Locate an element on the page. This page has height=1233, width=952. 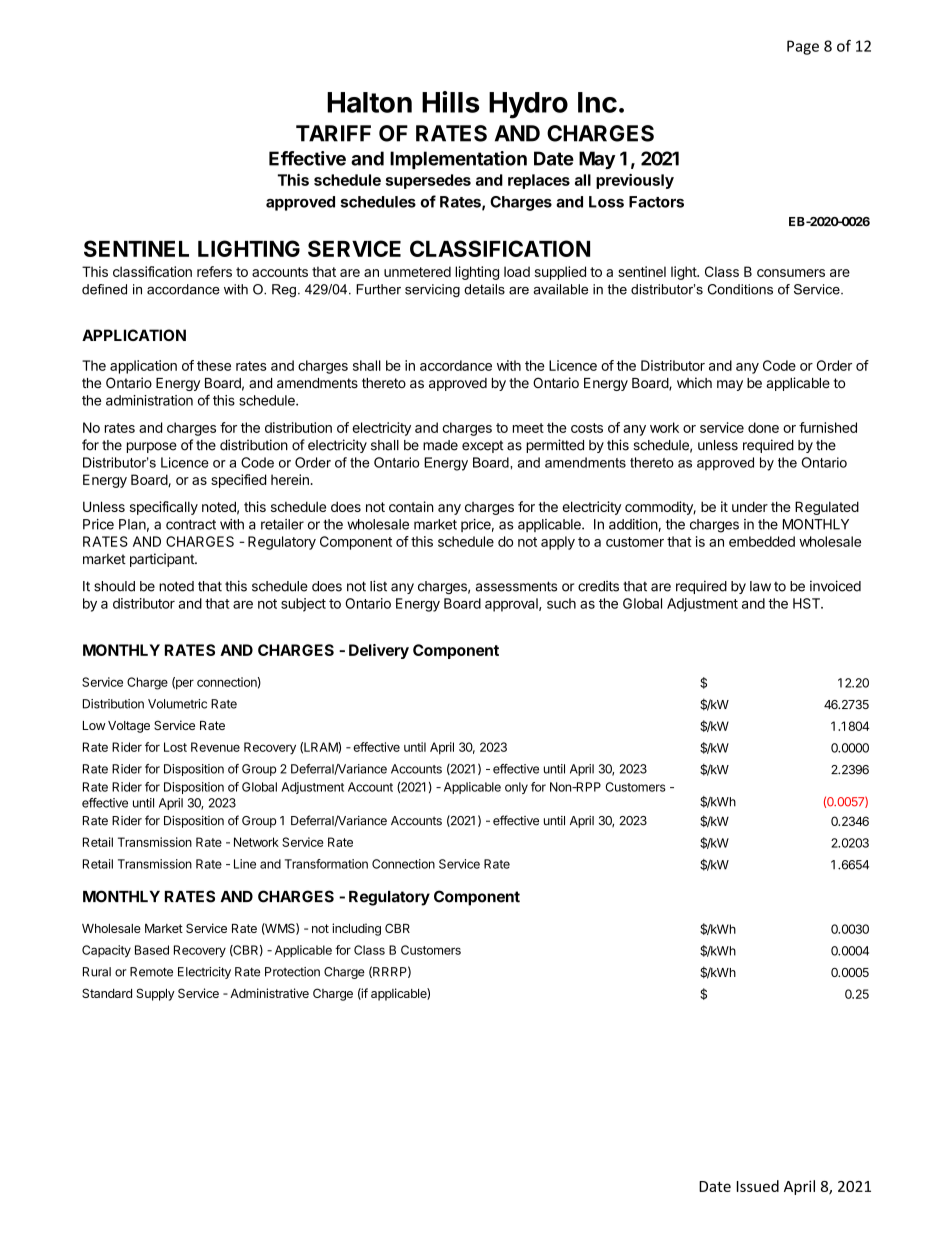
Hills is located at coordinates (451, 102).
